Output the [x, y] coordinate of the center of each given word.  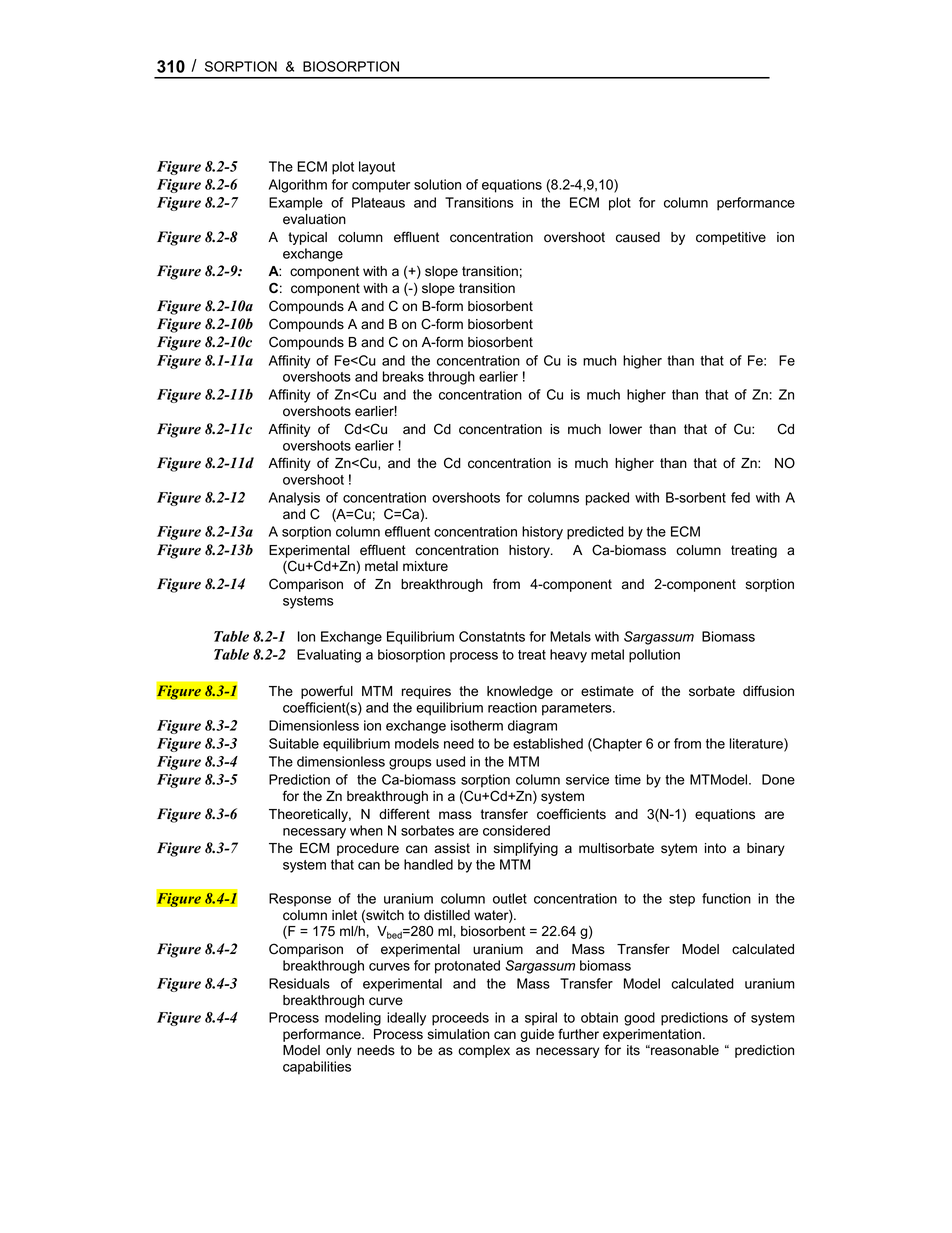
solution [437, 184]
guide [537, 1035]
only [339, 1051]
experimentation [652, 1037]
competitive [731, 238]
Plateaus [378, 202]
